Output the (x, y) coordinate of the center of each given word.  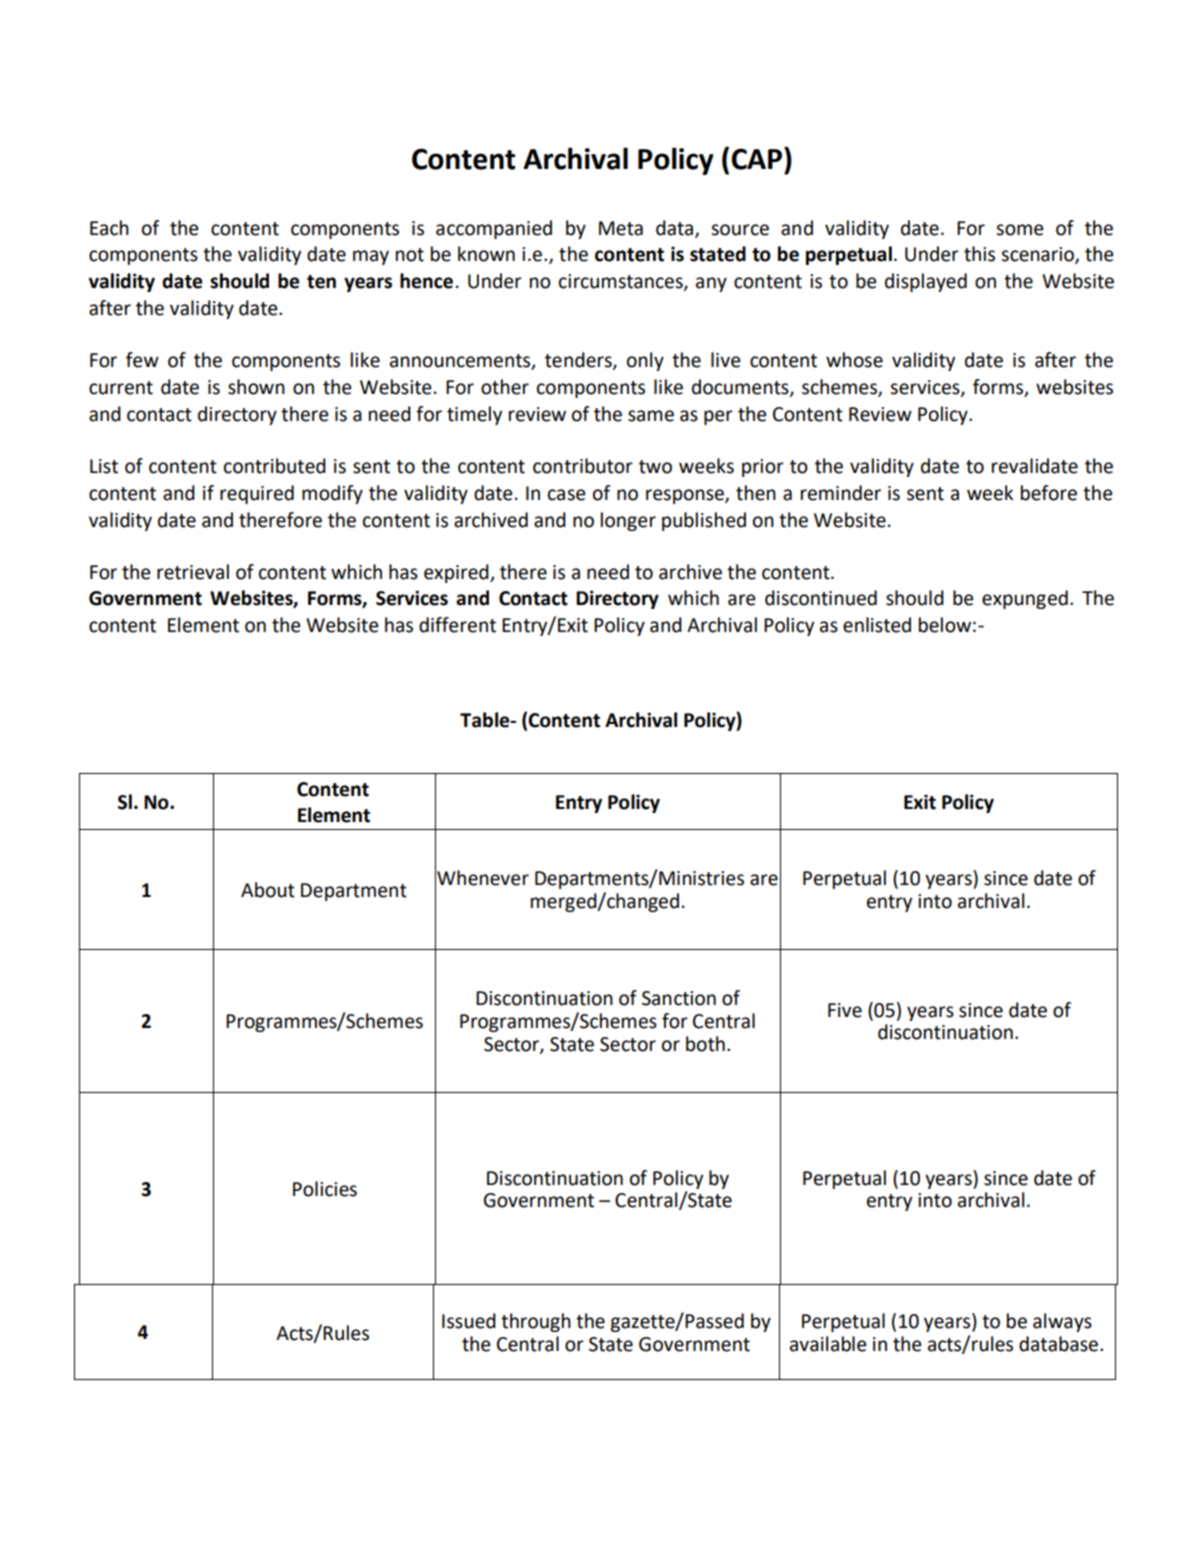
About (268, 890)
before (1049, 493)
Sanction (679, 998)
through (536, 1322)
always (1062, 1322)
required (257, 494)
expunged (1025, 599)
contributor (583, 466)
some (1019, 230)
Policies (325, 1189)
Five (845, 1010)
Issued (469, 1321)
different (457, 625)
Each (109, 228)
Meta (621, 228)
